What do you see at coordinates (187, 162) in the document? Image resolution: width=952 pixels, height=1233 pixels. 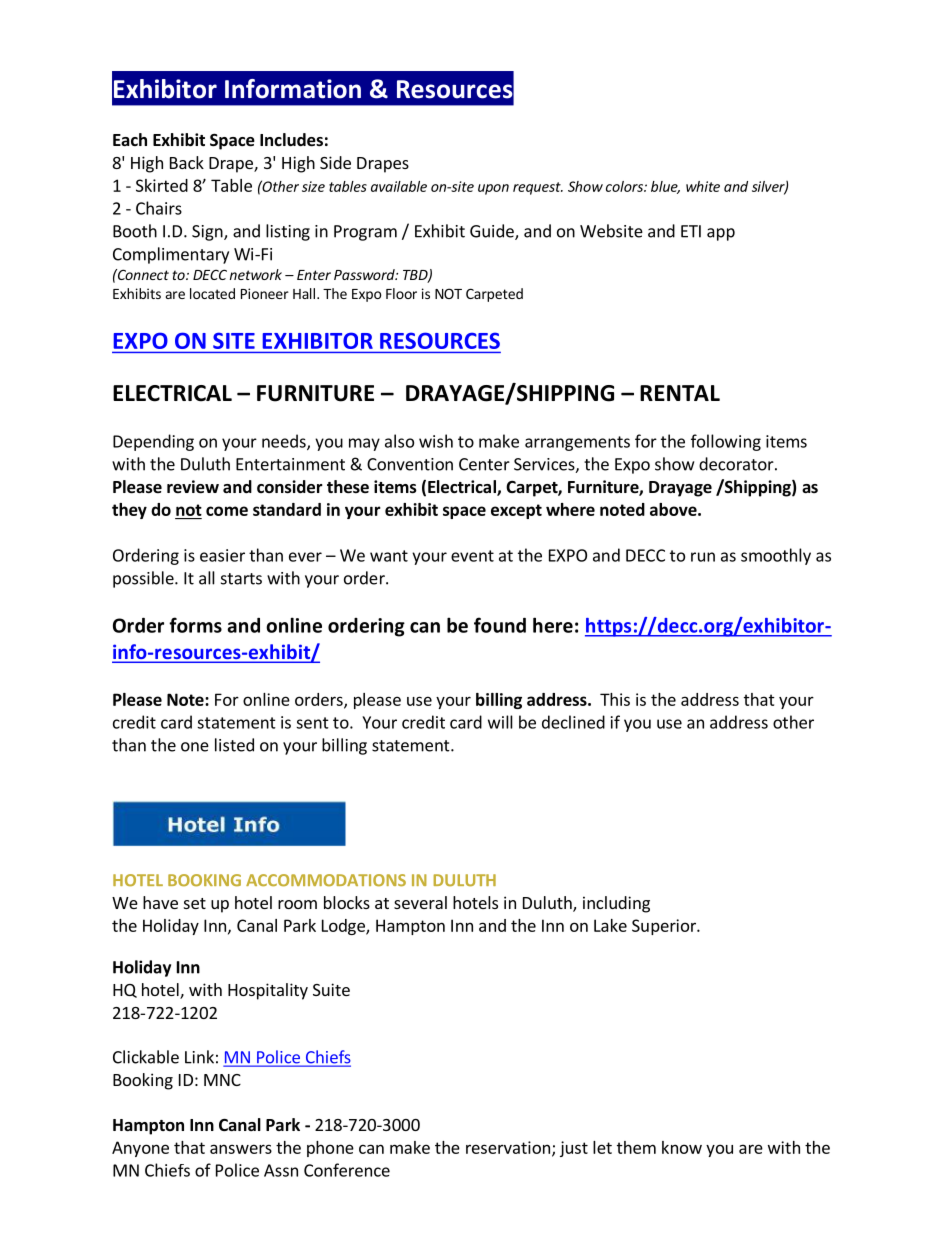 I see `Back` at bounding box center [187, 162].
